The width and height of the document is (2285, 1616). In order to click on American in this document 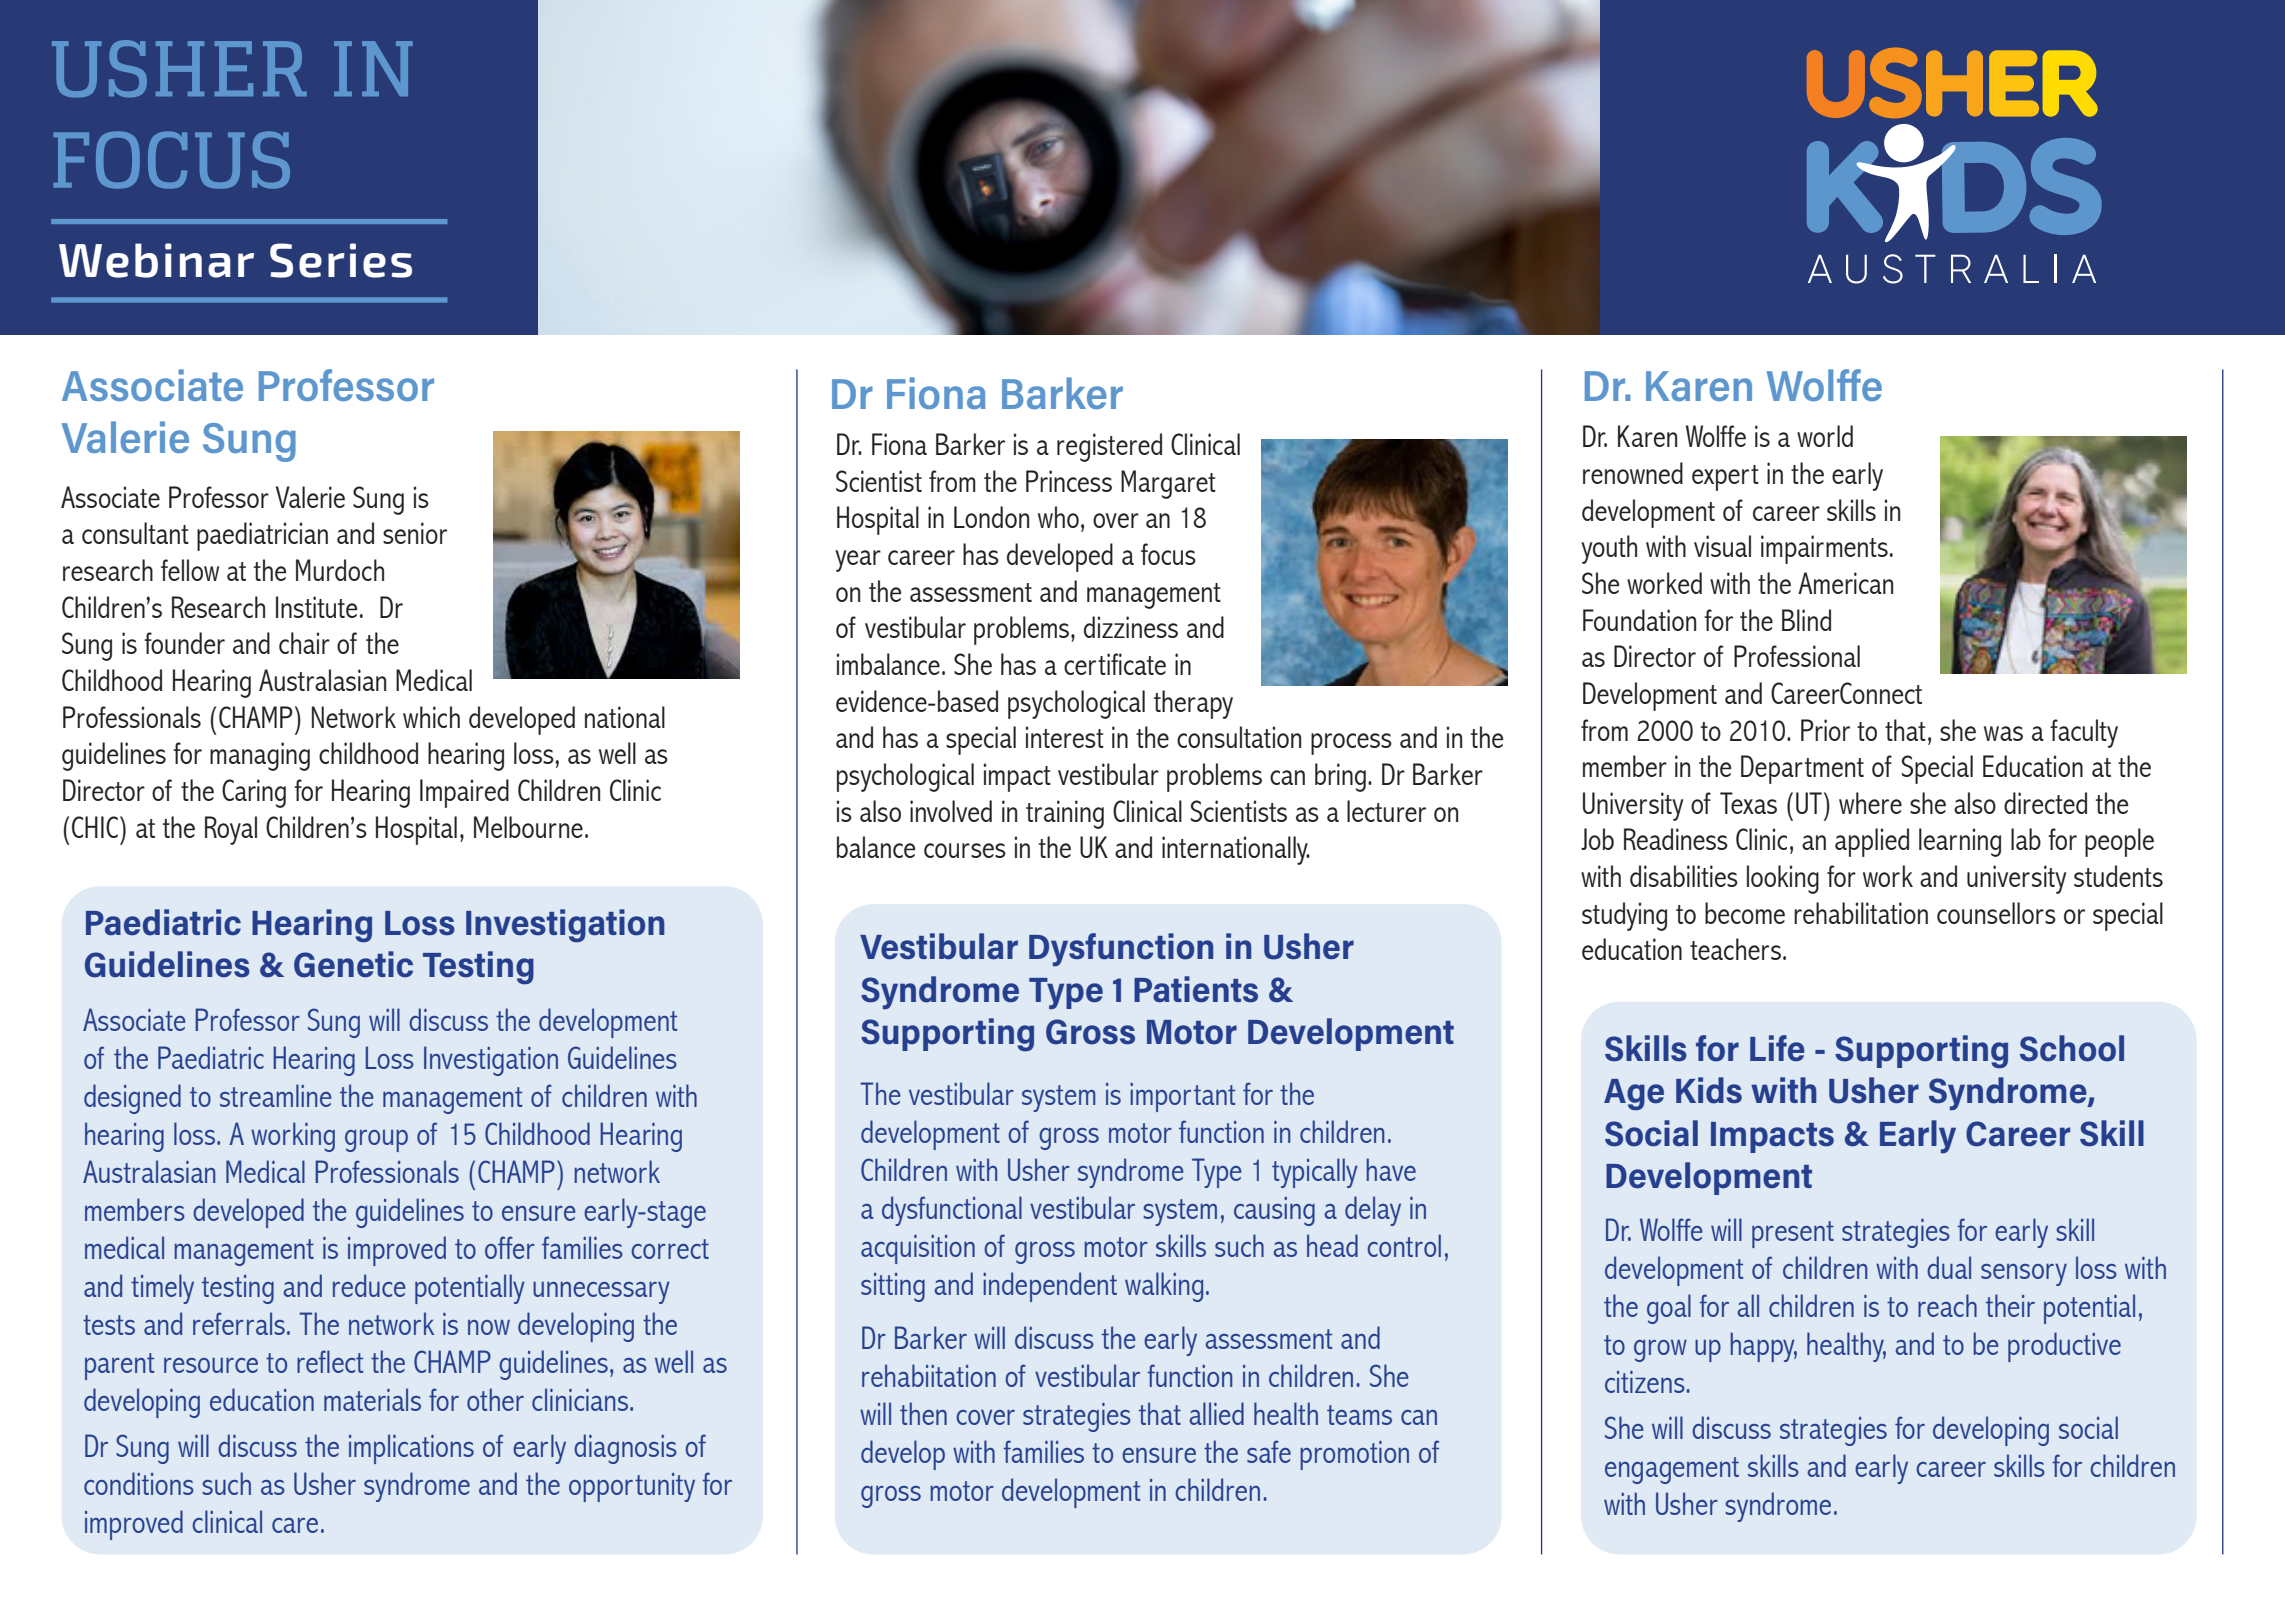, I will do `click(1845, 583)`.
